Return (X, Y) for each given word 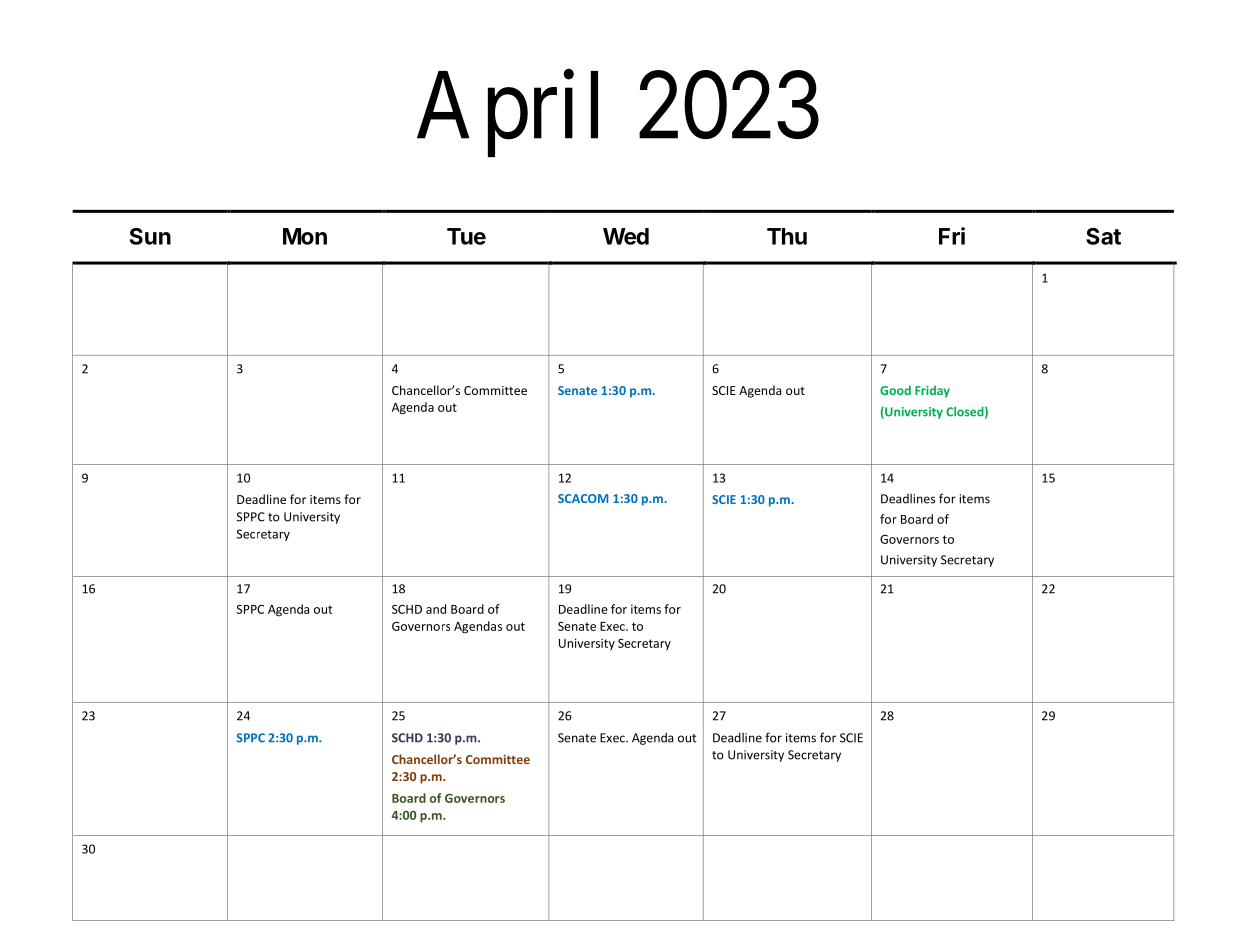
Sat (1103, 236)
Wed (626, 236)
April (507, 115)
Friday (932, 391)
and (436, 609)
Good (895, 390)
